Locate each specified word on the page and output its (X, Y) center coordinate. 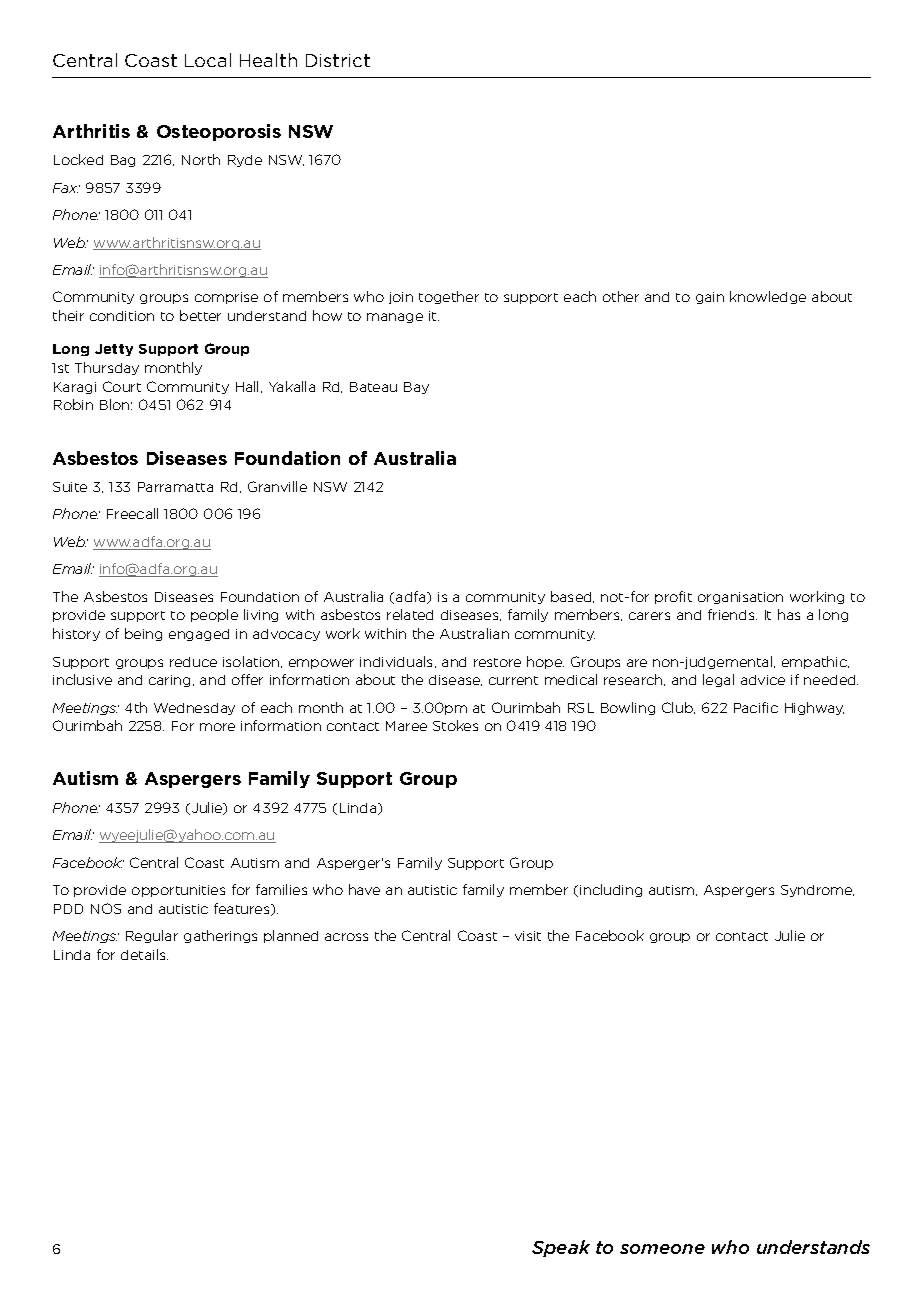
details (144, 954)
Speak (561, 1248)
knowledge (768, 297)
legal (718, 680)
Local (208, 60)
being (143, 634)
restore (497, 662)
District (338, 60)
